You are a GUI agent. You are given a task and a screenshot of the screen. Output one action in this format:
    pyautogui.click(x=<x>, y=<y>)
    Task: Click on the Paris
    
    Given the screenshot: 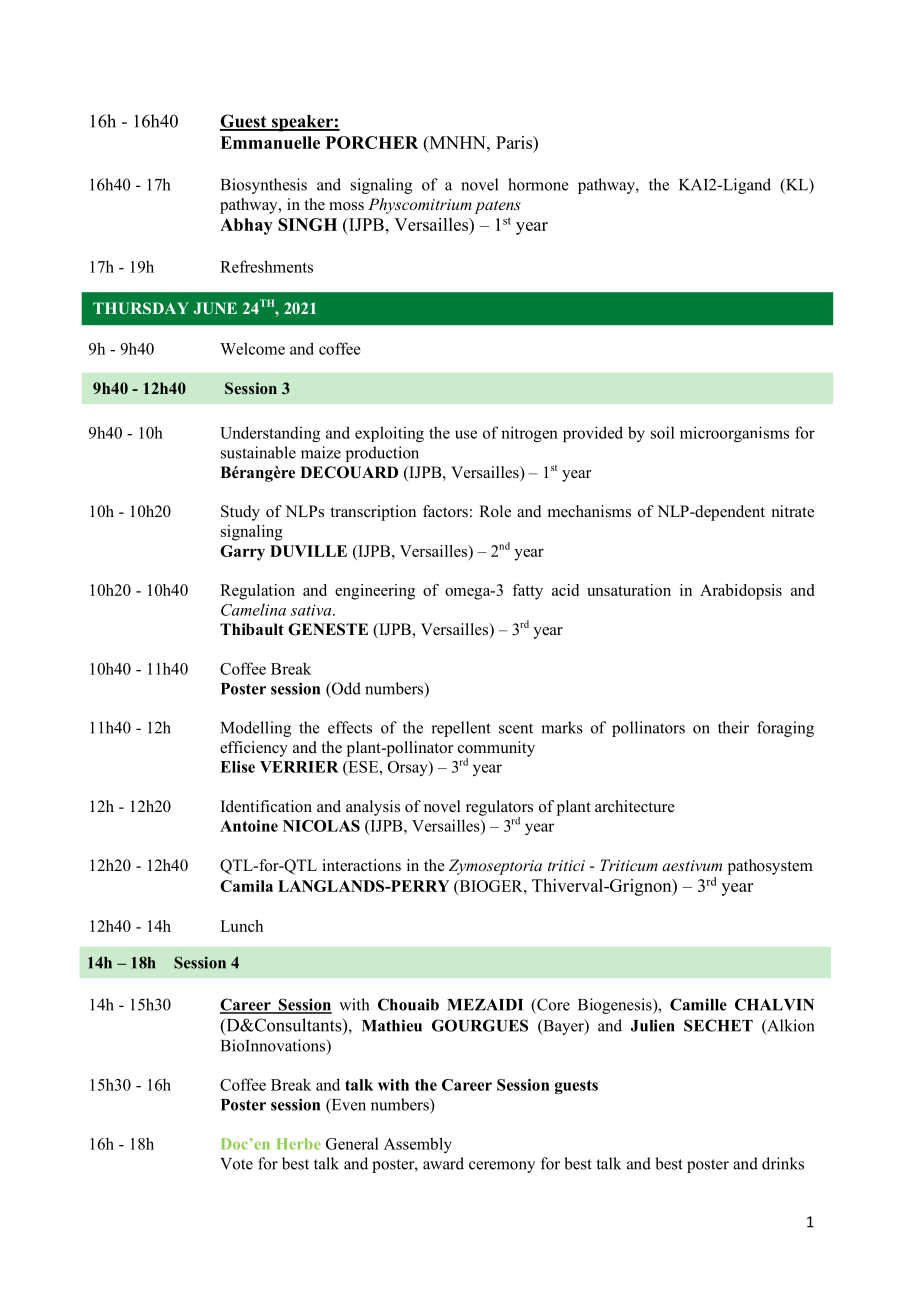 What is the action you would take?
    pyautogui.click(x=515, y=142)
